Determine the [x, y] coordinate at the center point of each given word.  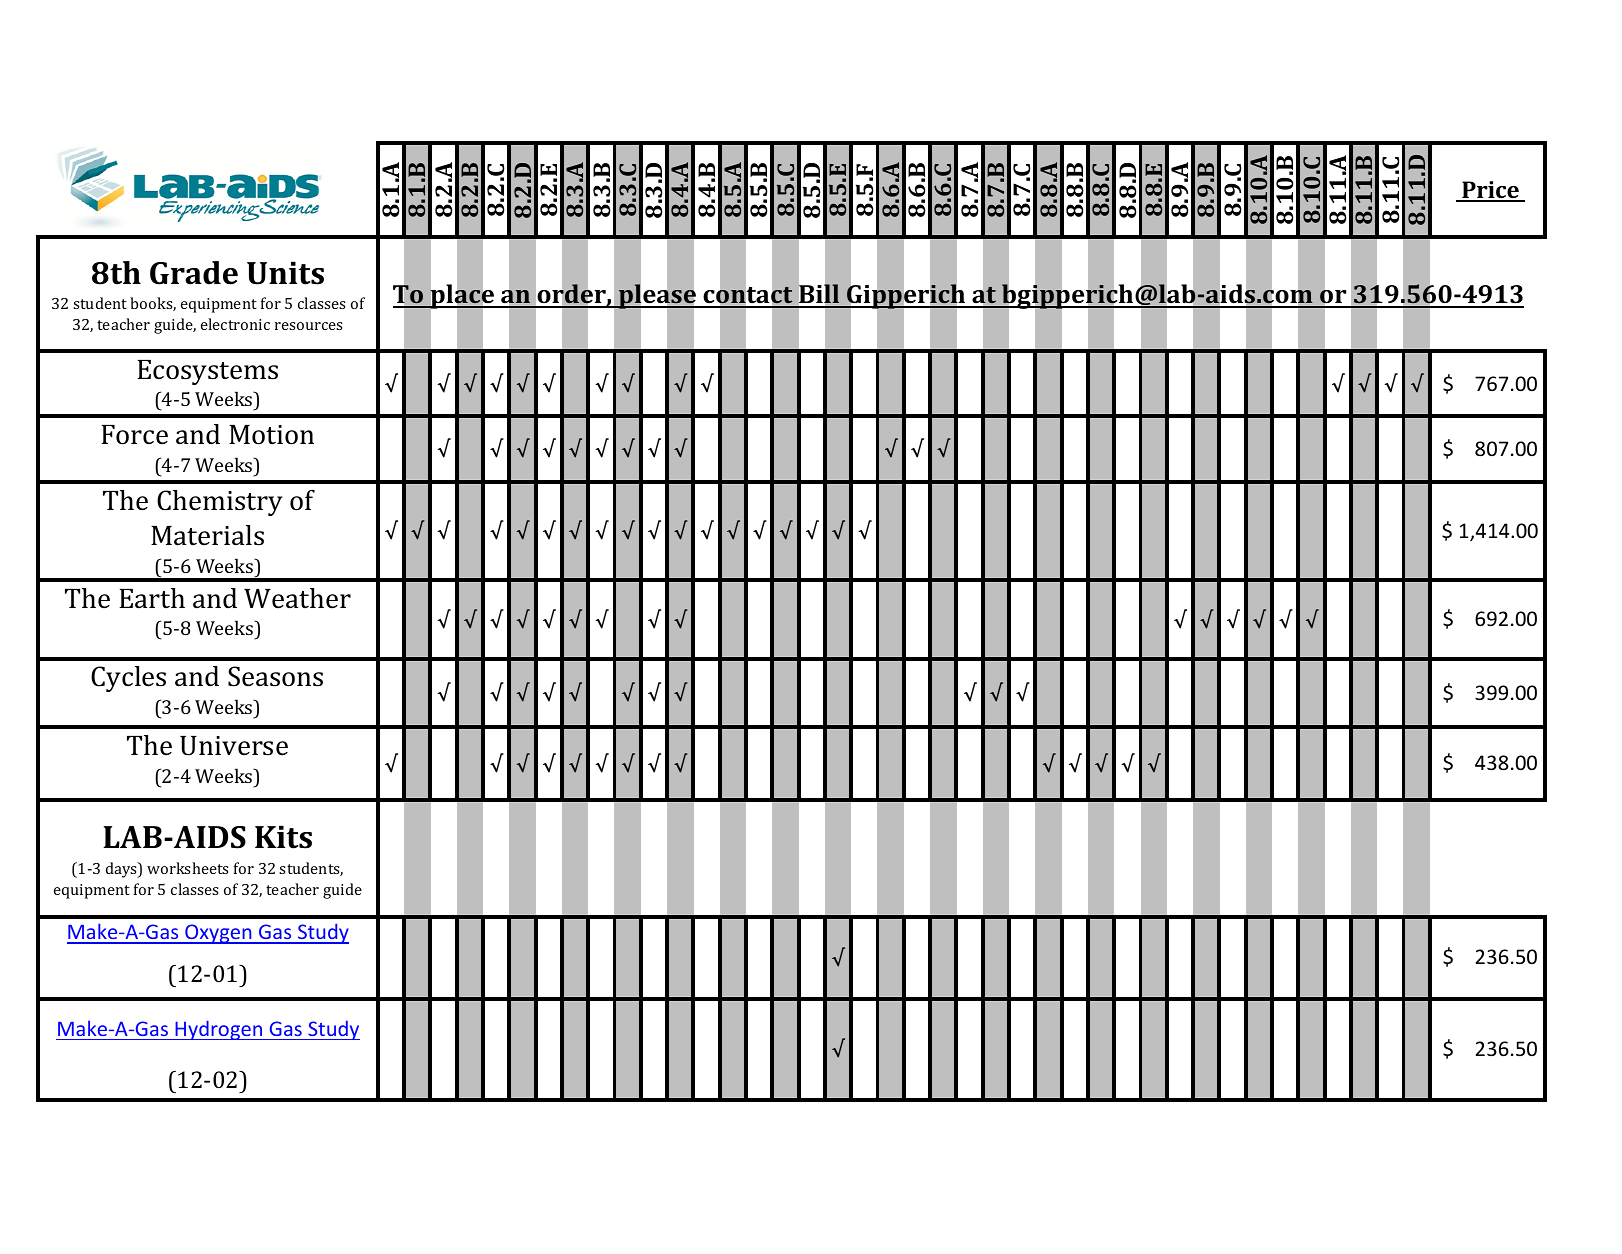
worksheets [187, 868]
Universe [234, 746]
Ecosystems [207, 372]
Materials [207, 535]
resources [308, 326]
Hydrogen [219, 1030]
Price [1490, 191]
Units [285, 273]
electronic [235, 324]
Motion [271, 435]
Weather [297, 598]
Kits [283, 837]
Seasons [275, 676]
